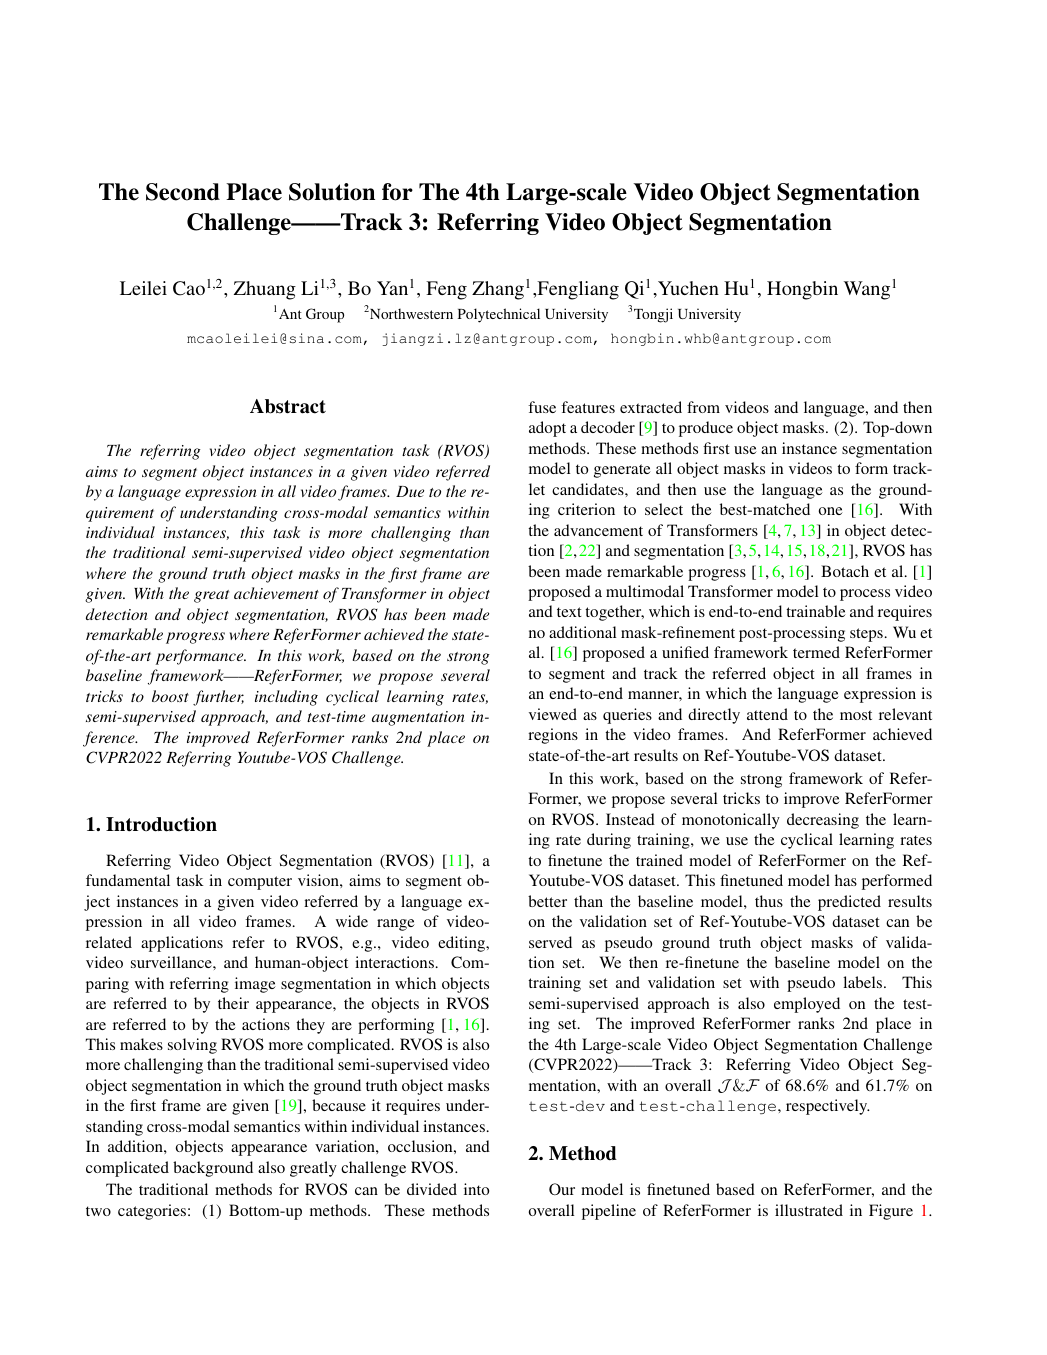 Image resolution: width=1047 pixels, height=1355 pixels. I want to click on into, so click(476, 1189).
